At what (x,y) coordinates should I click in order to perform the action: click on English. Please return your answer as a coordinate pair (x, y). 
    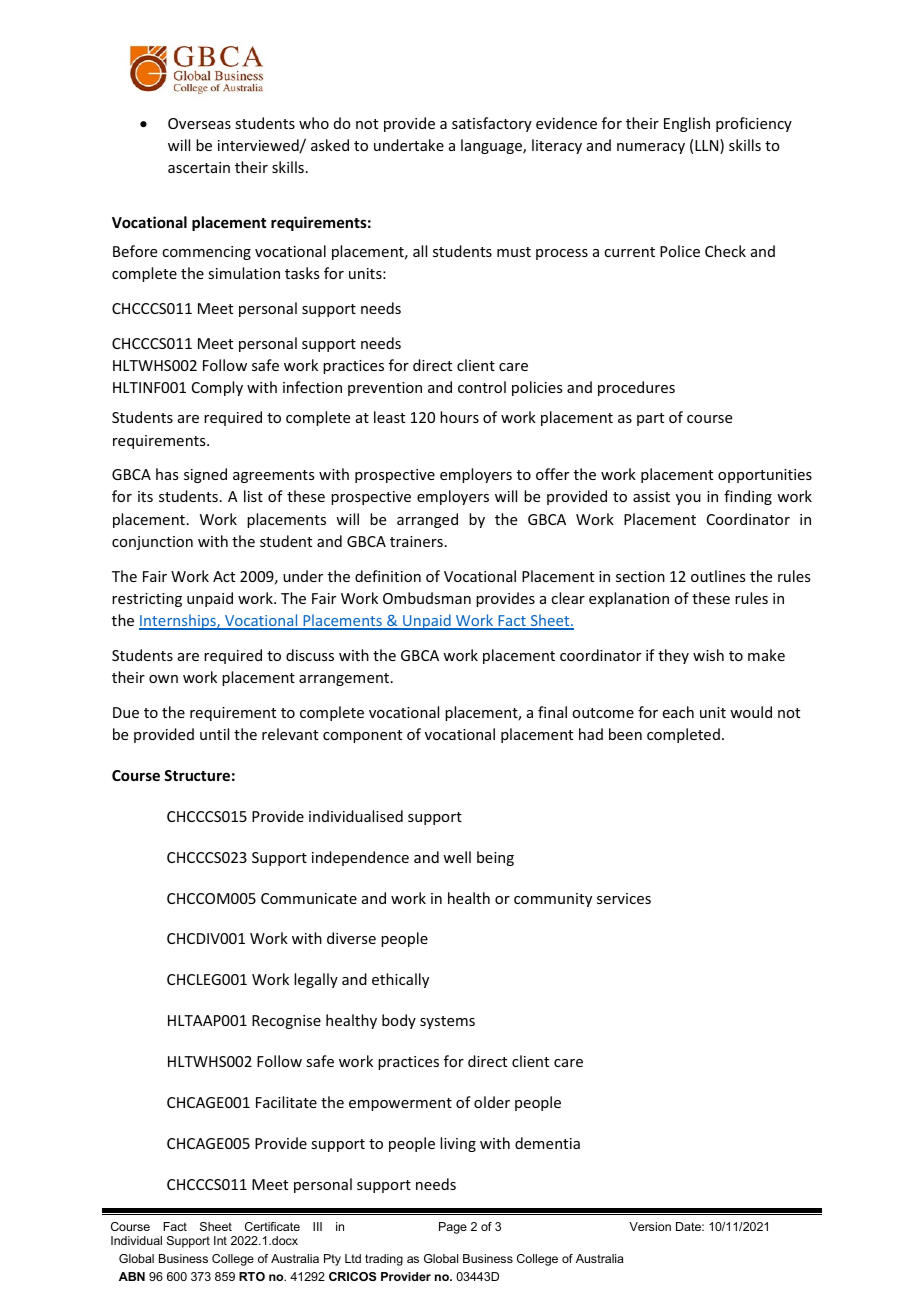
    Looking at the image, I should click on (687, 124).
